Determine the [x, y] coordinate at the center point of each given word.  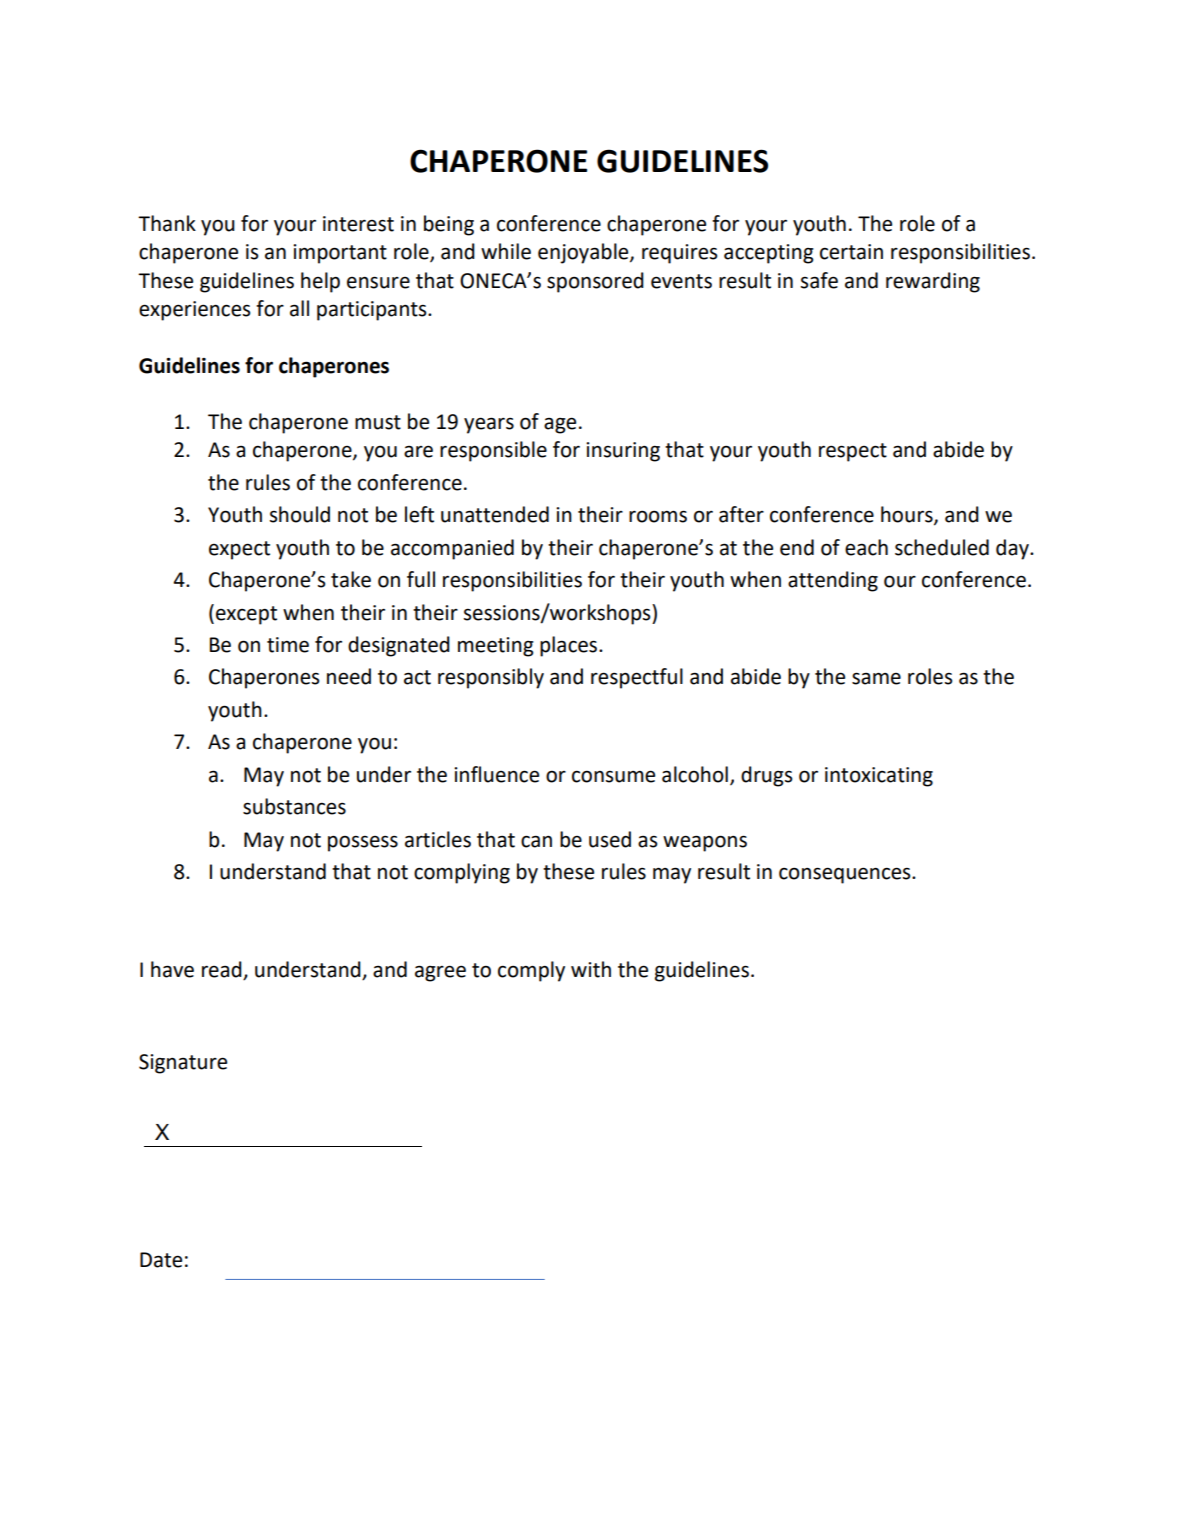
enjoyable [584, 253]
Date [161, 1260]
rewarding [933, 282]
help [320, 282]
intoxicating [879, 777]
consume [613, 776]
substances [294, 806]
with [591, 969]
